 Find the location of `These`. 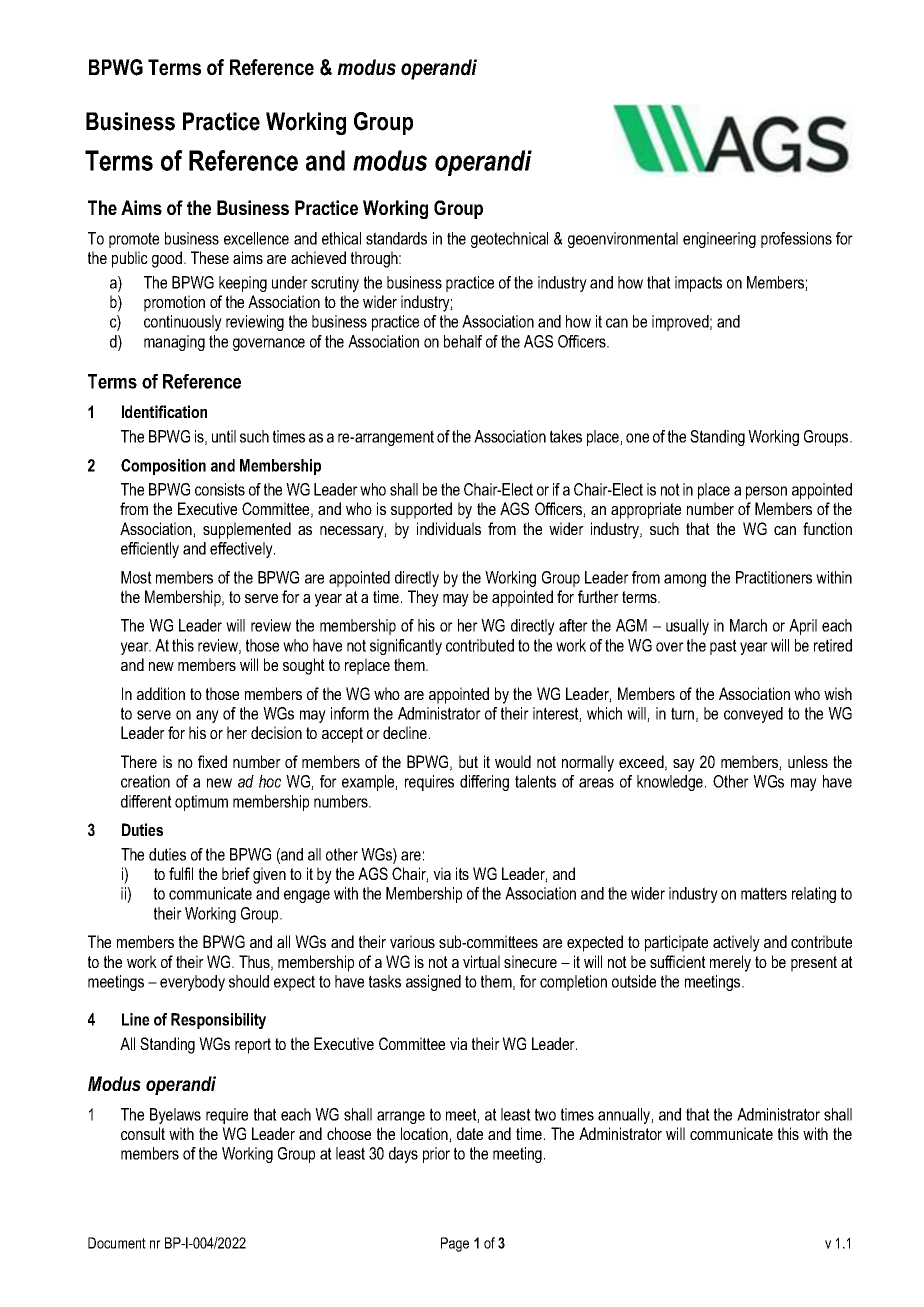

These is located at coordinates (210, 257).
